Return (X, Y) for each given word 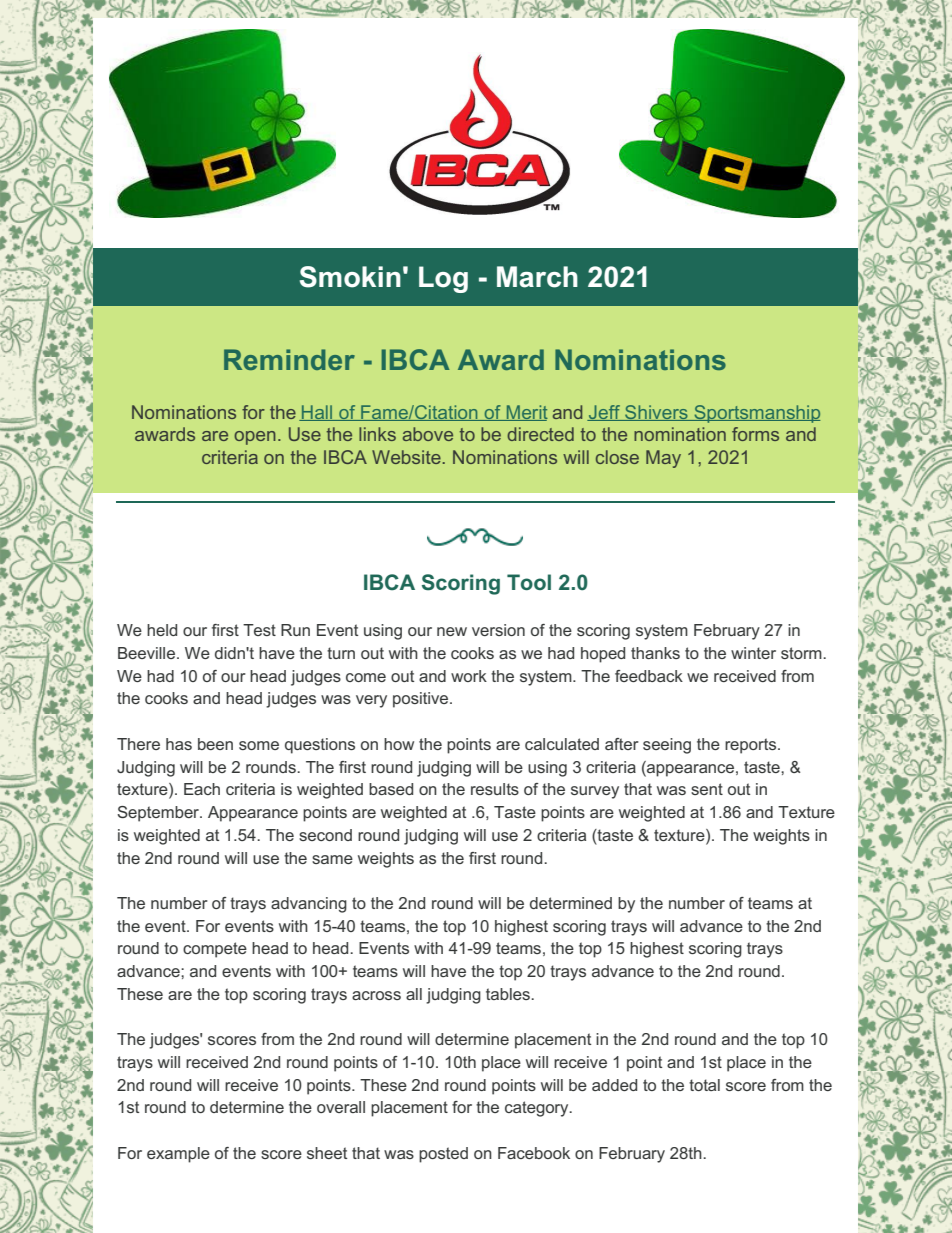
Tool (529, 582)
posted (443, 1155)
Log (443, 279)
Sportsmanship (756, 414)
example (178, 1155)
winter (753, 653)
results (495, 789)
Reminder (289, 359)
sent (707, 789)
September (159, 814)
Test (259, 630)
